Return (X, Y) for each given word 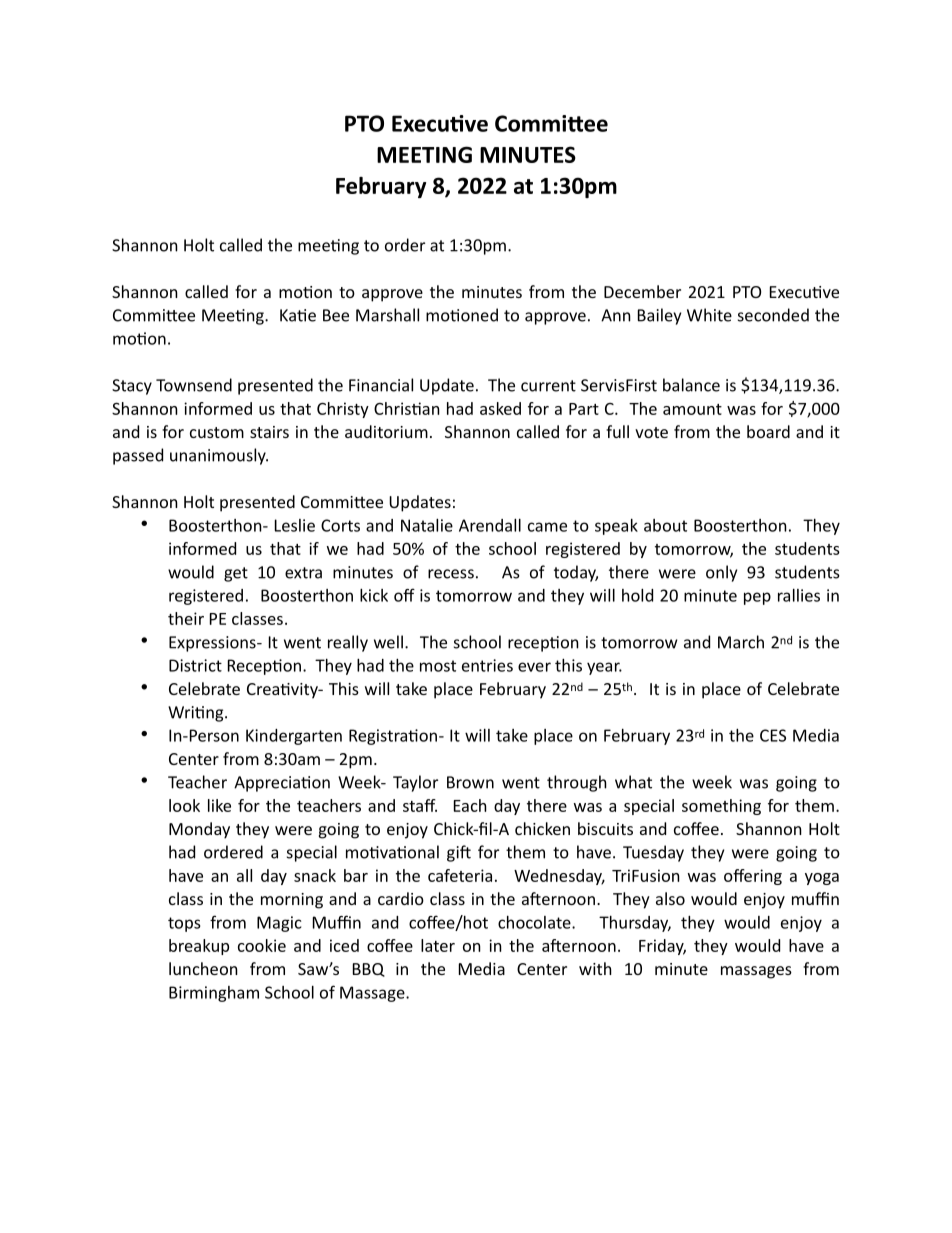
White (709, 315)
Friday (662, 947)
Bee (336, 315)
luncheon (203, 968)
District (195, 665)
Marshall (387, 315)
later (438, 945)
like (219, 805)
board (768, 431)
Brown (470, 782)
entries (487, 665)
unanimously (219, 456)
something (721, 807)
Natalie (427, 525)
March (741, 642)
